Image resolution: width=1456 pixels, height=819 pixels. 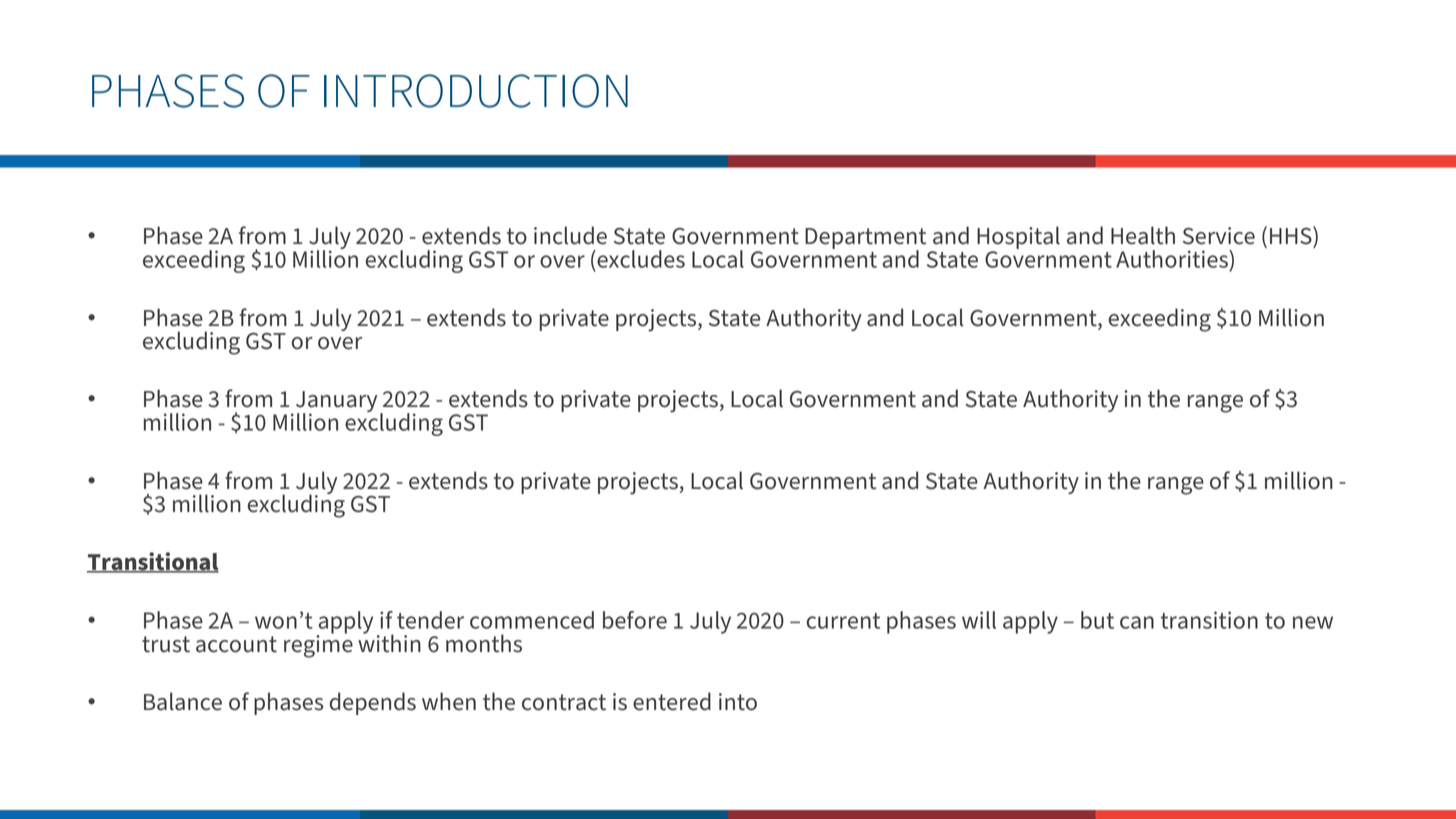 What do you see at coordinates (476, 91) in the image?
I see `INTRODUCTION` at bounding box center [476, 91].
